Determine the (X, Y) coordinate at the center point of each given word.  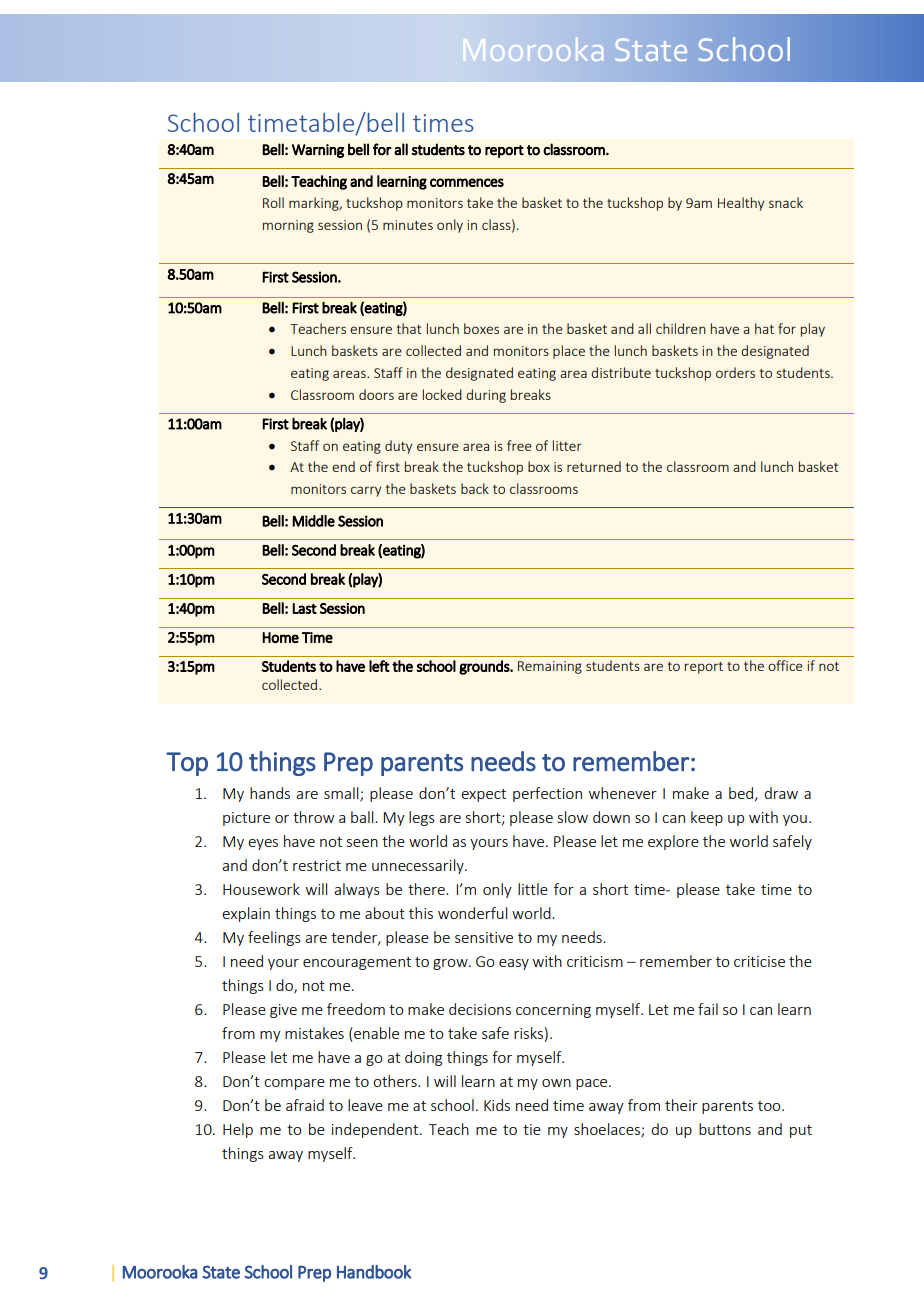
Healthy (741, 204)
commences (467, 182)
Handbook (374, 1272)
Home (280, 637)
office (785, 665)
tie (532, 1129)
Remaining (550, 667)
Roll (273, 202)
